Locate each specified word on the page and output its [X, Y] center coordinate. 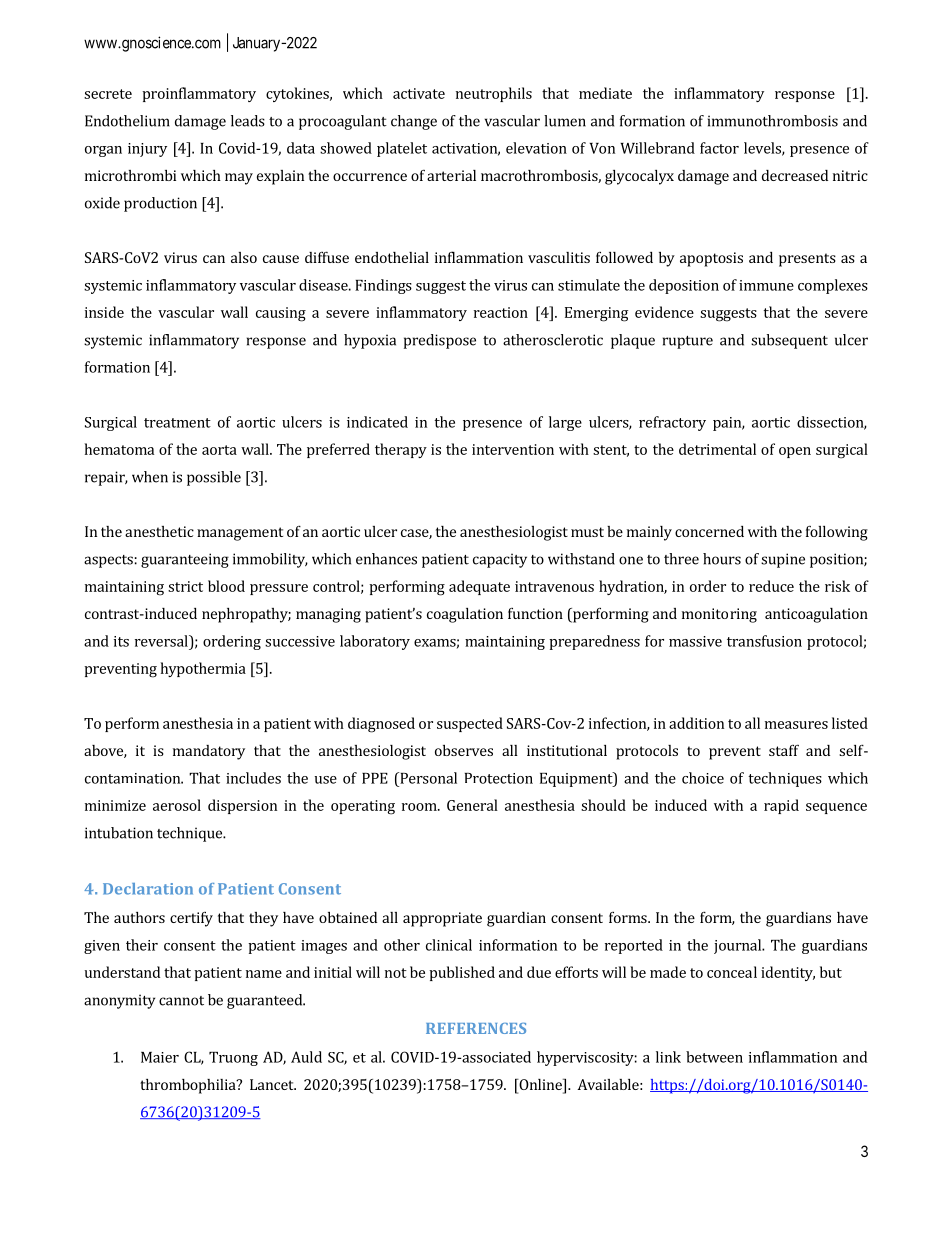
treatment [177, 423]
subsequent [789, 341]
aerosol [177, 805]
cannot [181, 1001]
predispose [440, 341]
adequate [479, 587]
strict [185, 586]
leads [248, 121]
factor [719, 148]
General [472, 805]
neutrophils [494, 94]
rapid [781, 806]
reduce [771, 586]
